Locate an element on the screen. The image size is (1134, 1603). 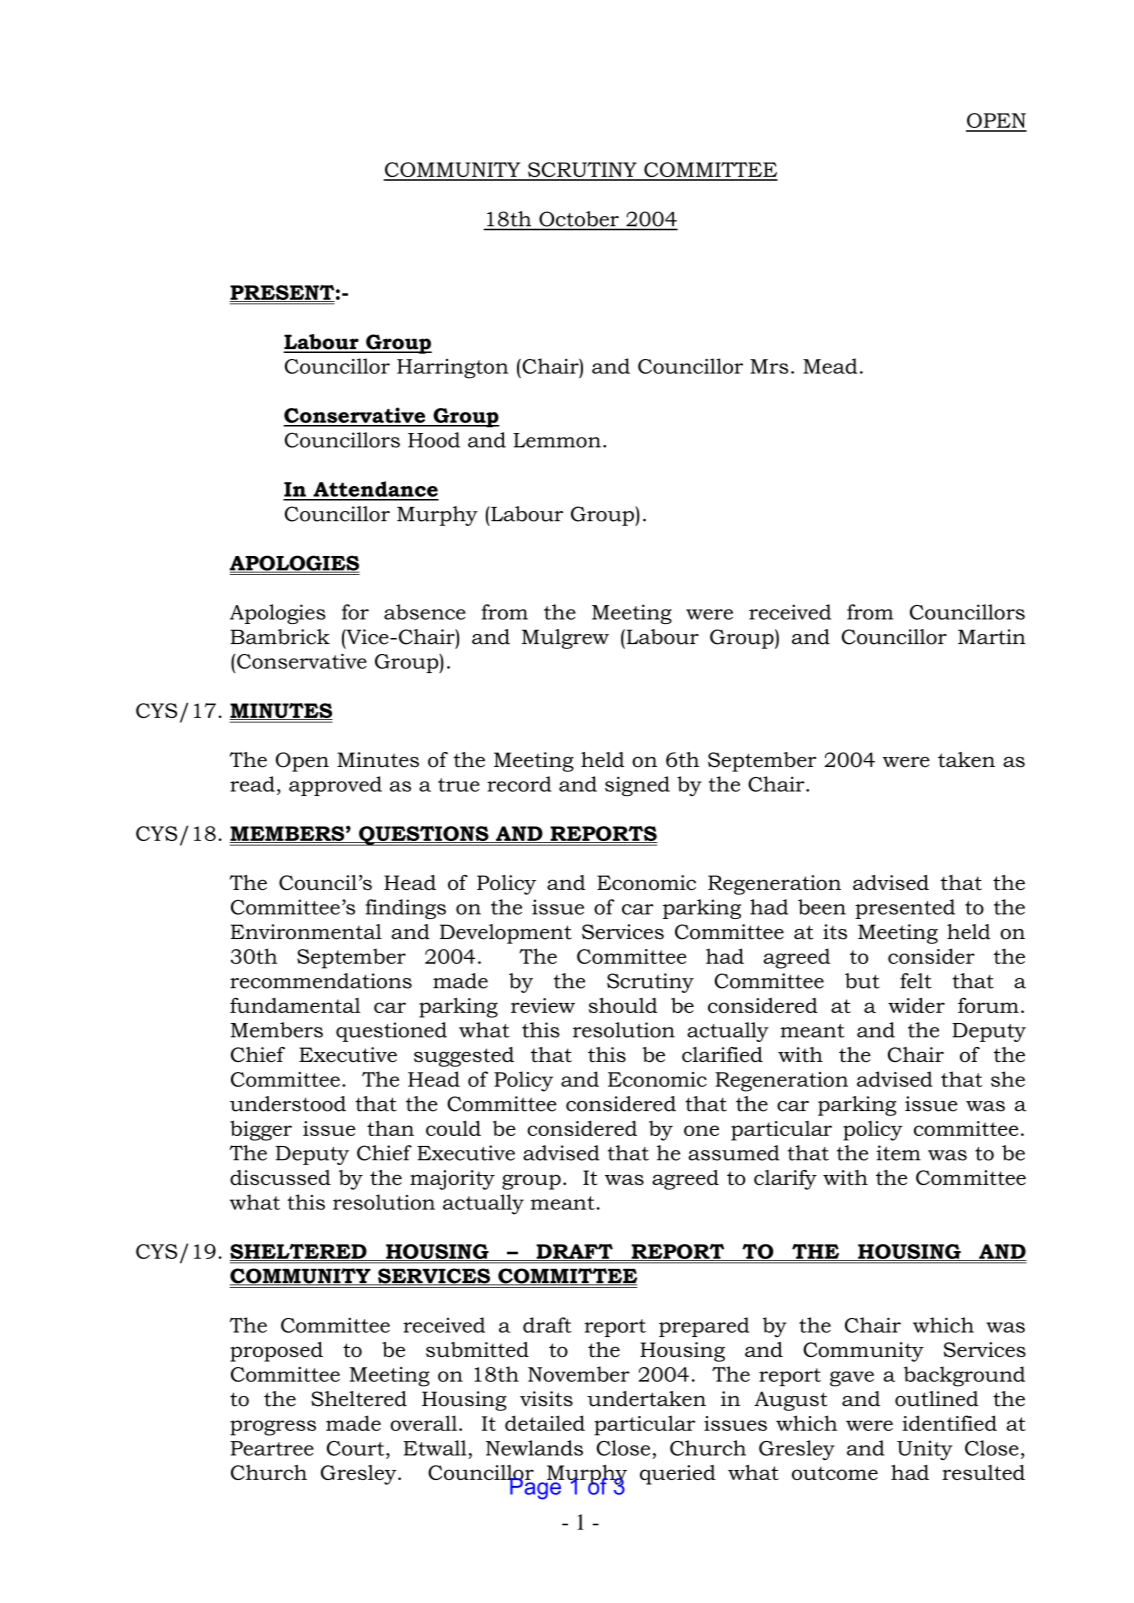
should is located at coordinates (623, 1005).
